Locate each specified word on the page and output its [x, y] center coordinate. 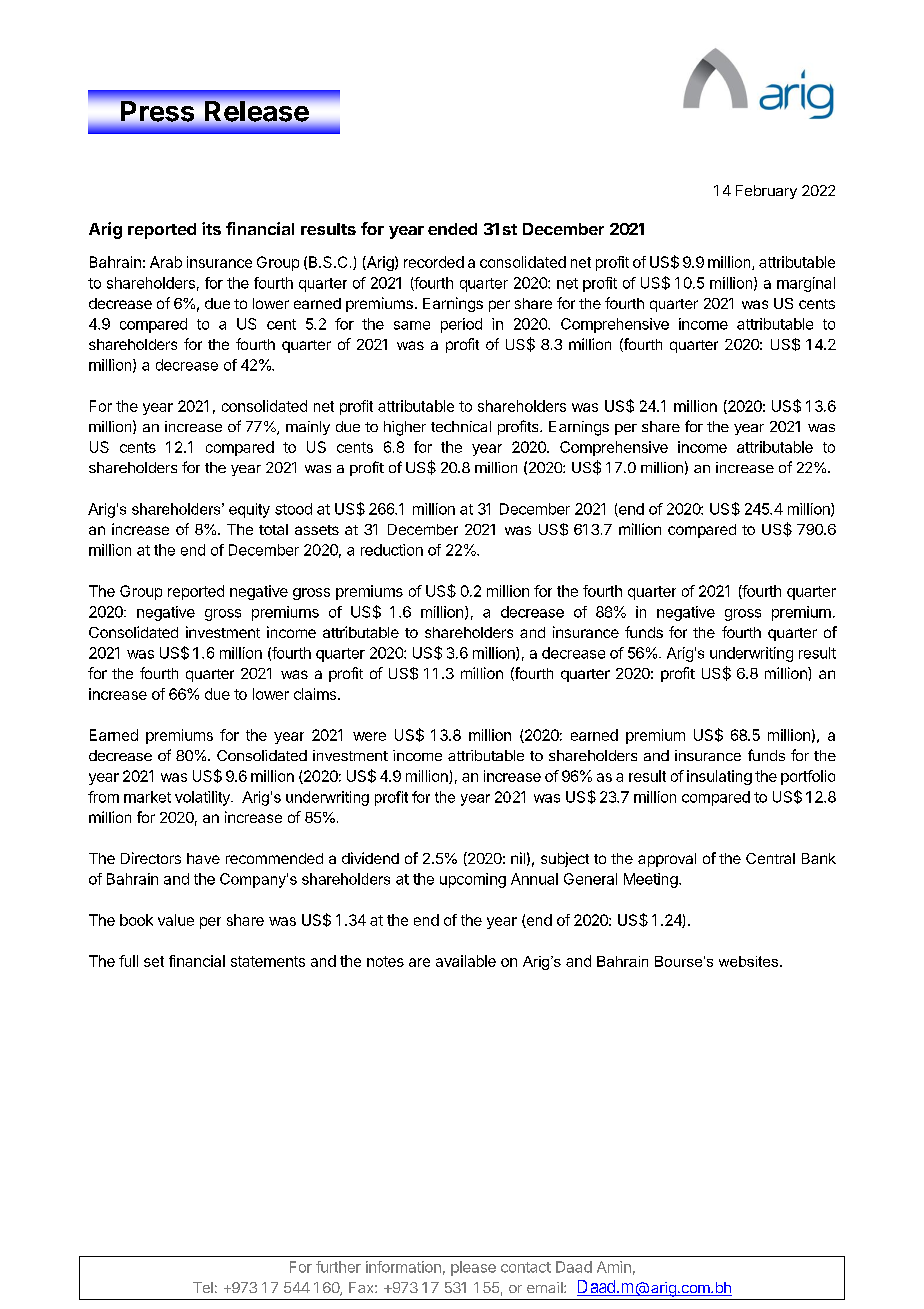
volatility [203, 798]
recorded [434, 262]
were [369, 736]
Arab [166, 262]
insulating [719, 777]
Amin [614, 1267]
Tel [203, 1287]
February [766, 192]
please [473, 1268]
